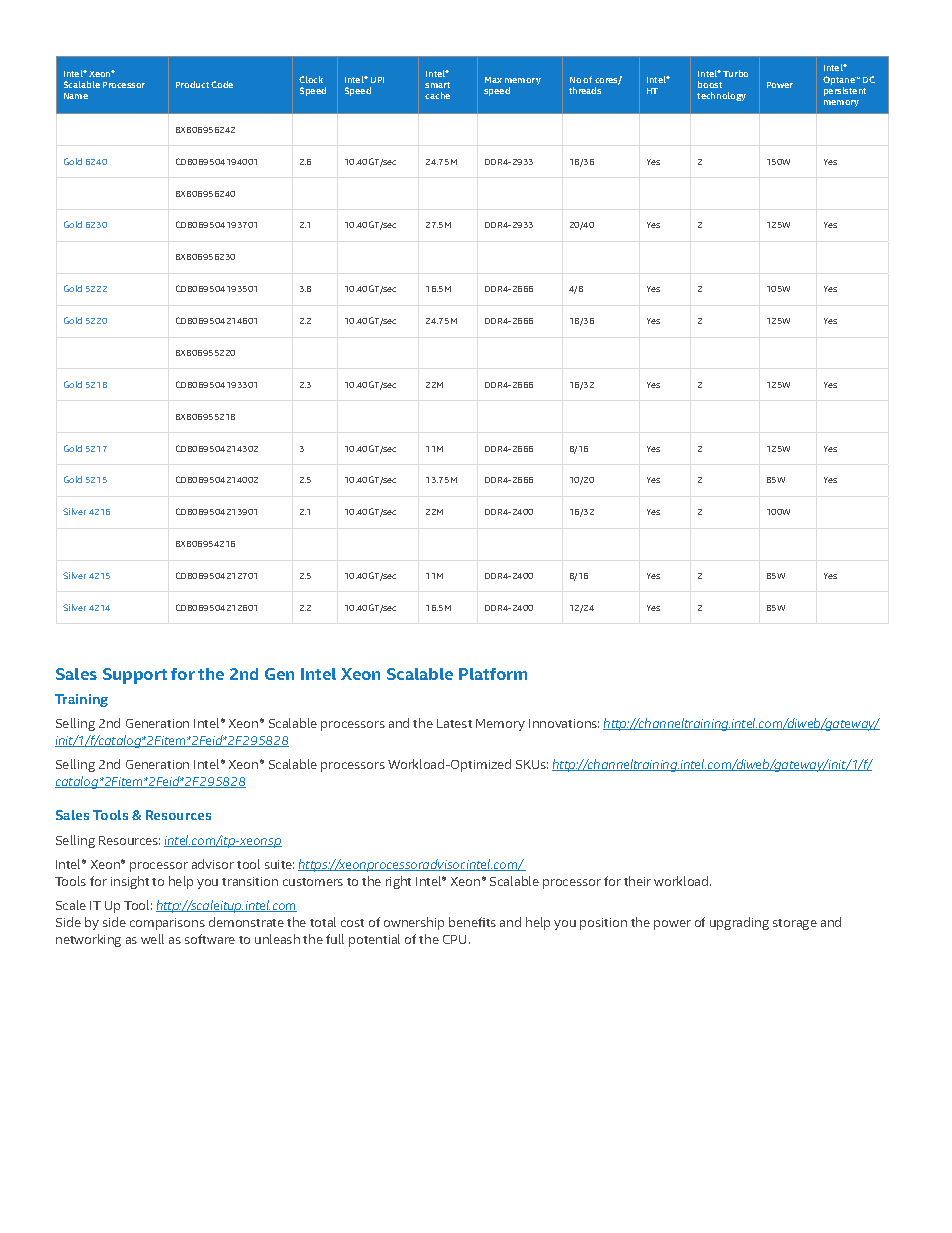 Image resolution: width=952 pixels, height=1233 pixels. I want to click on smart, so click(437, 85).
